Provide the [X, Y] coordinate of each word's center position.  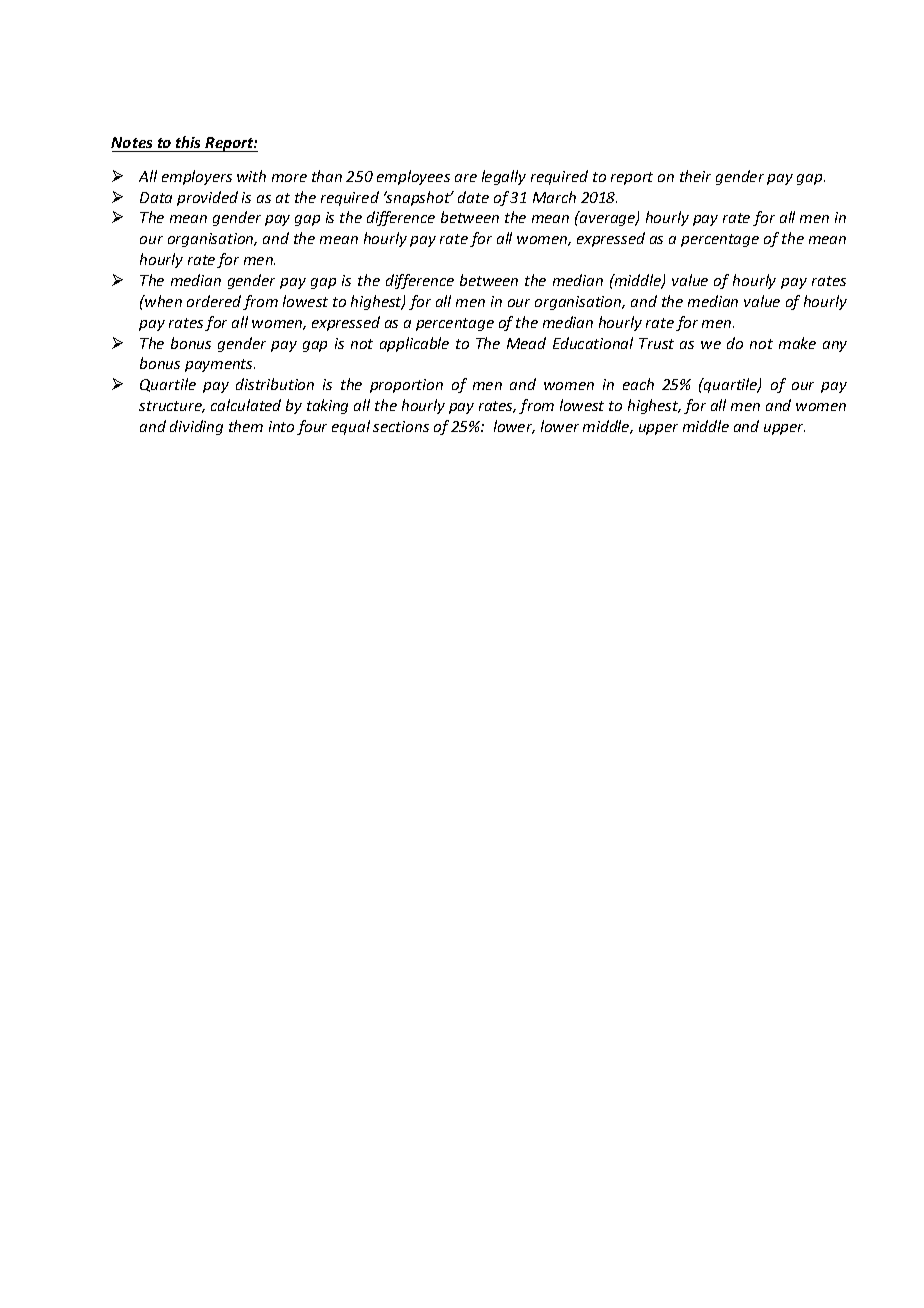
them [246, 426]
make [797, 343]
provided [207, 198]
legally [504, 177]
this [189, 144]
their [695, 176]
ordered [214, 301]
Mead [526, 343]
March [554, 197]
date [473, 197]
